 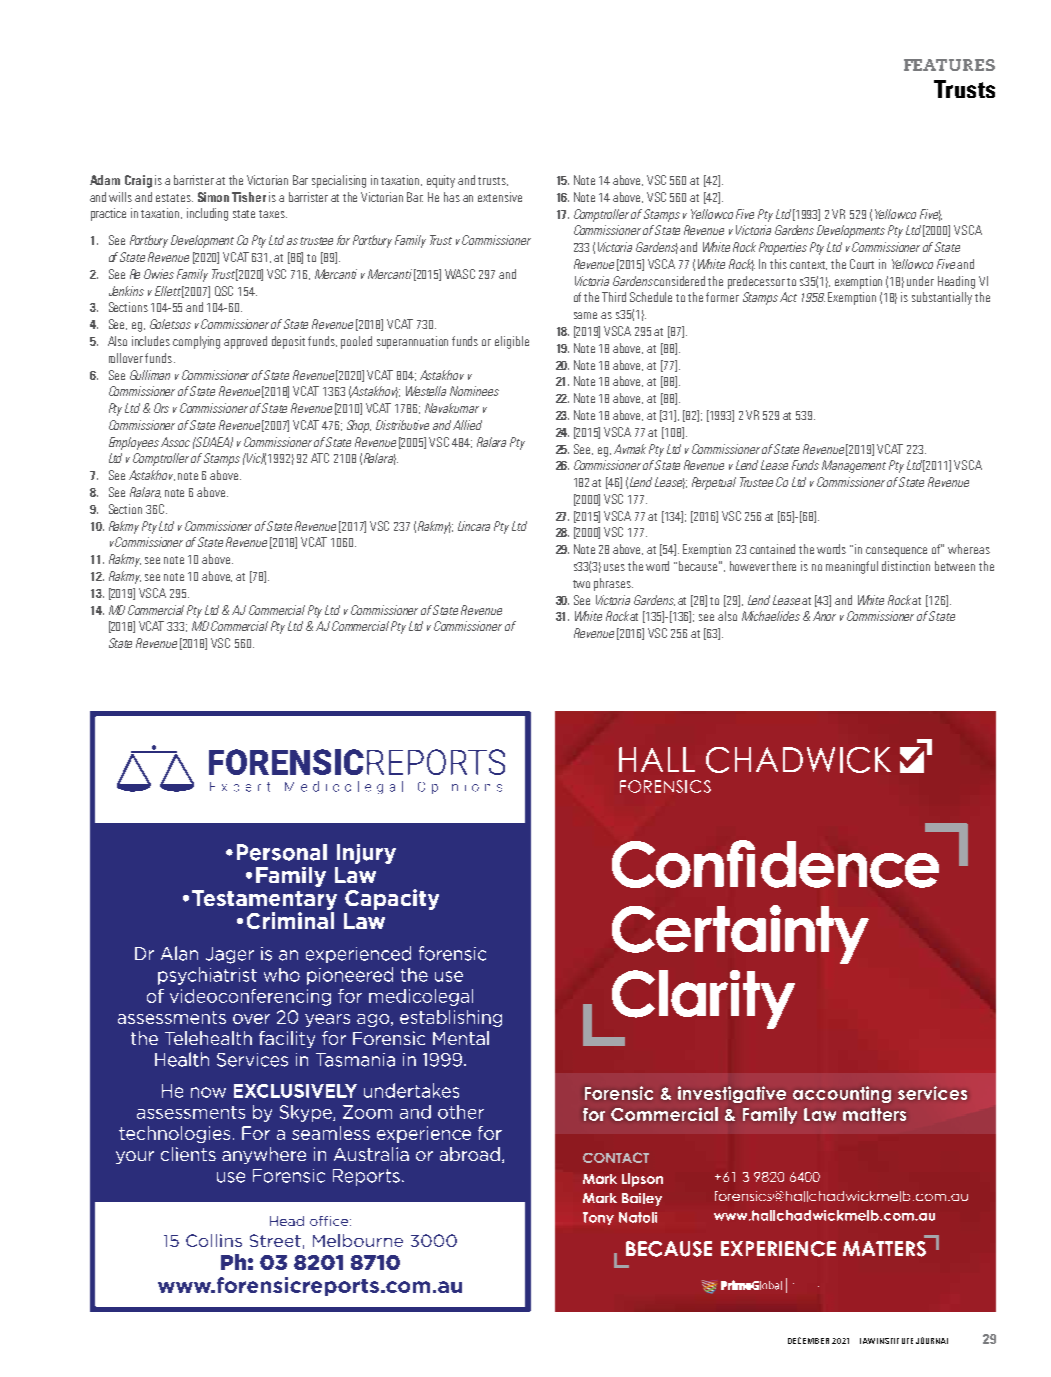 I want to click on meaningful, so click(x=852, y=567).
